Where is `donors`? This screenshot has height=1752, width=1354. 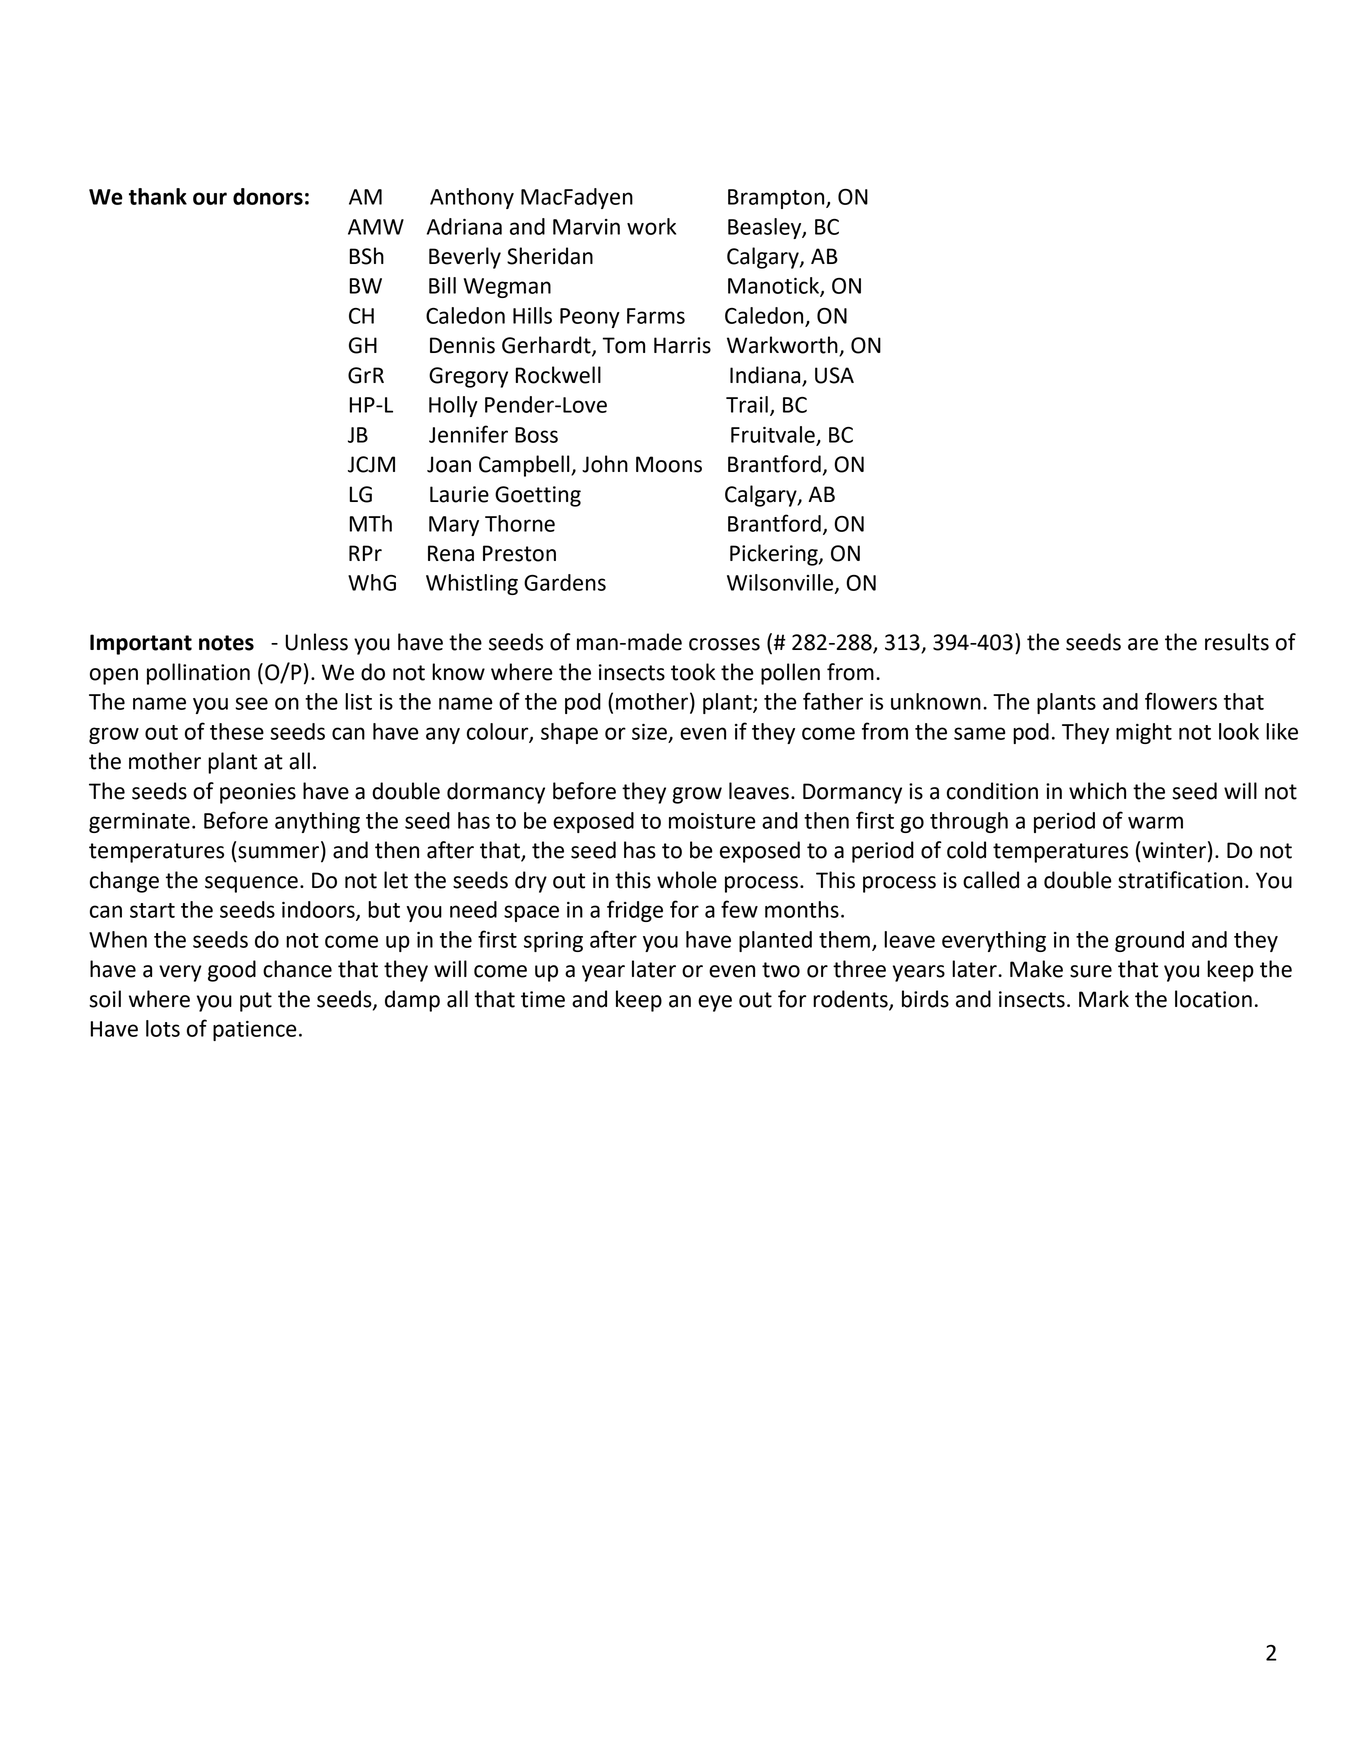 donors is located at coordinates (268, 196).
